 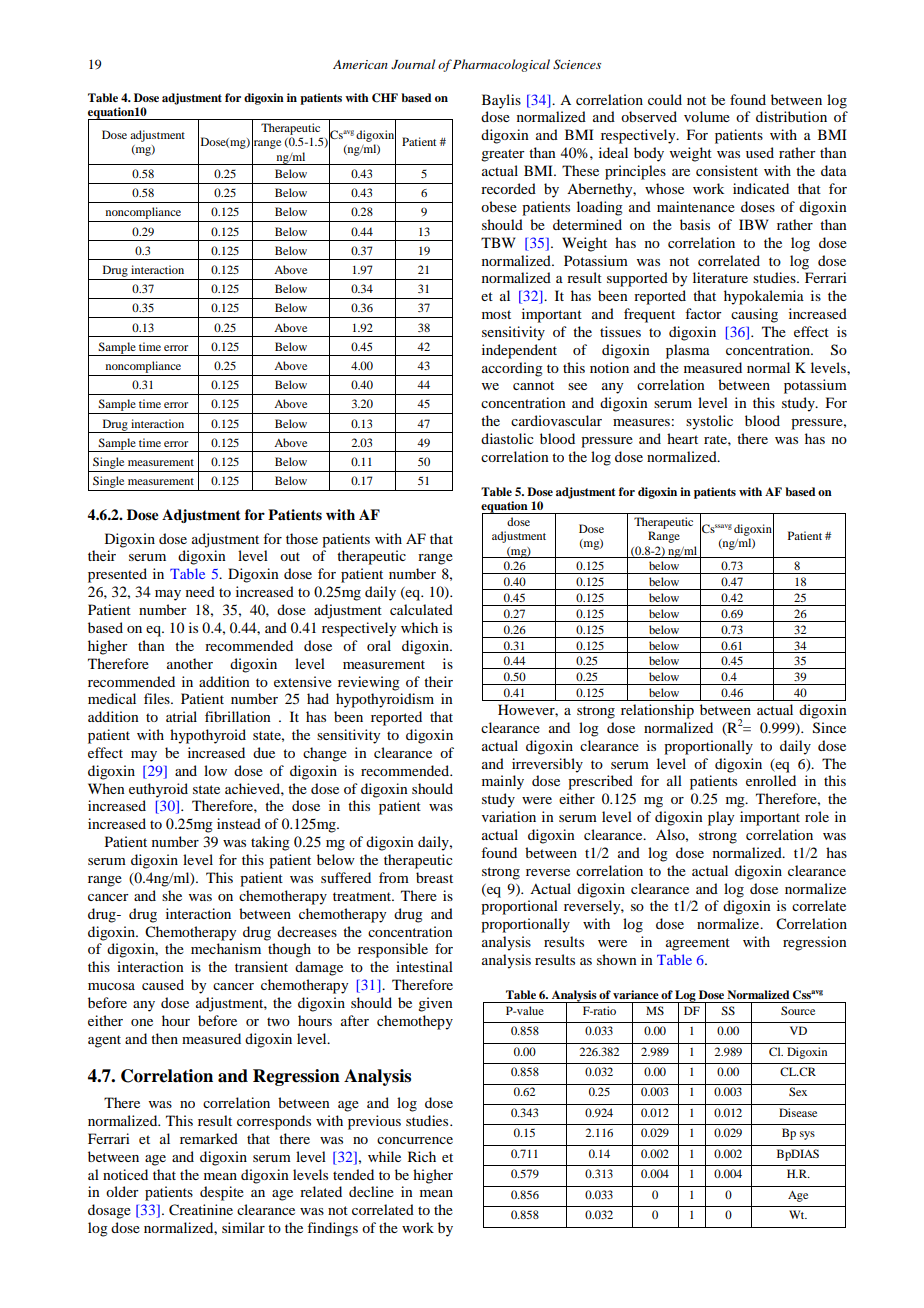 What do you see at coordinates (190, 663) in the screenshot?
I see `another` at bounding box center [190, 663].
